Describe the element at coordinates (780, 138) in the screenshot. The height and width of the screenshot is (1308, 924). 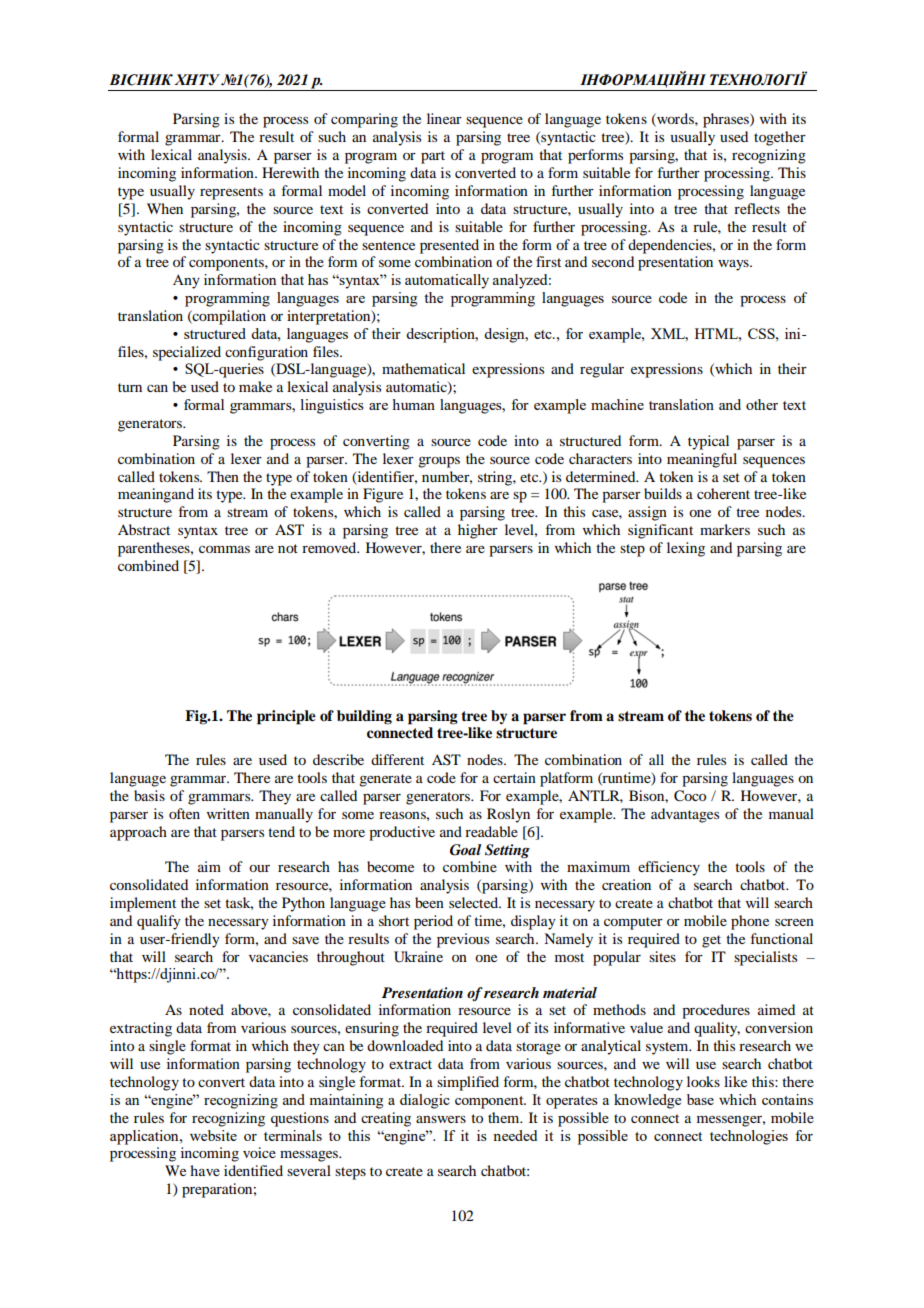
I see `together` at that location.
